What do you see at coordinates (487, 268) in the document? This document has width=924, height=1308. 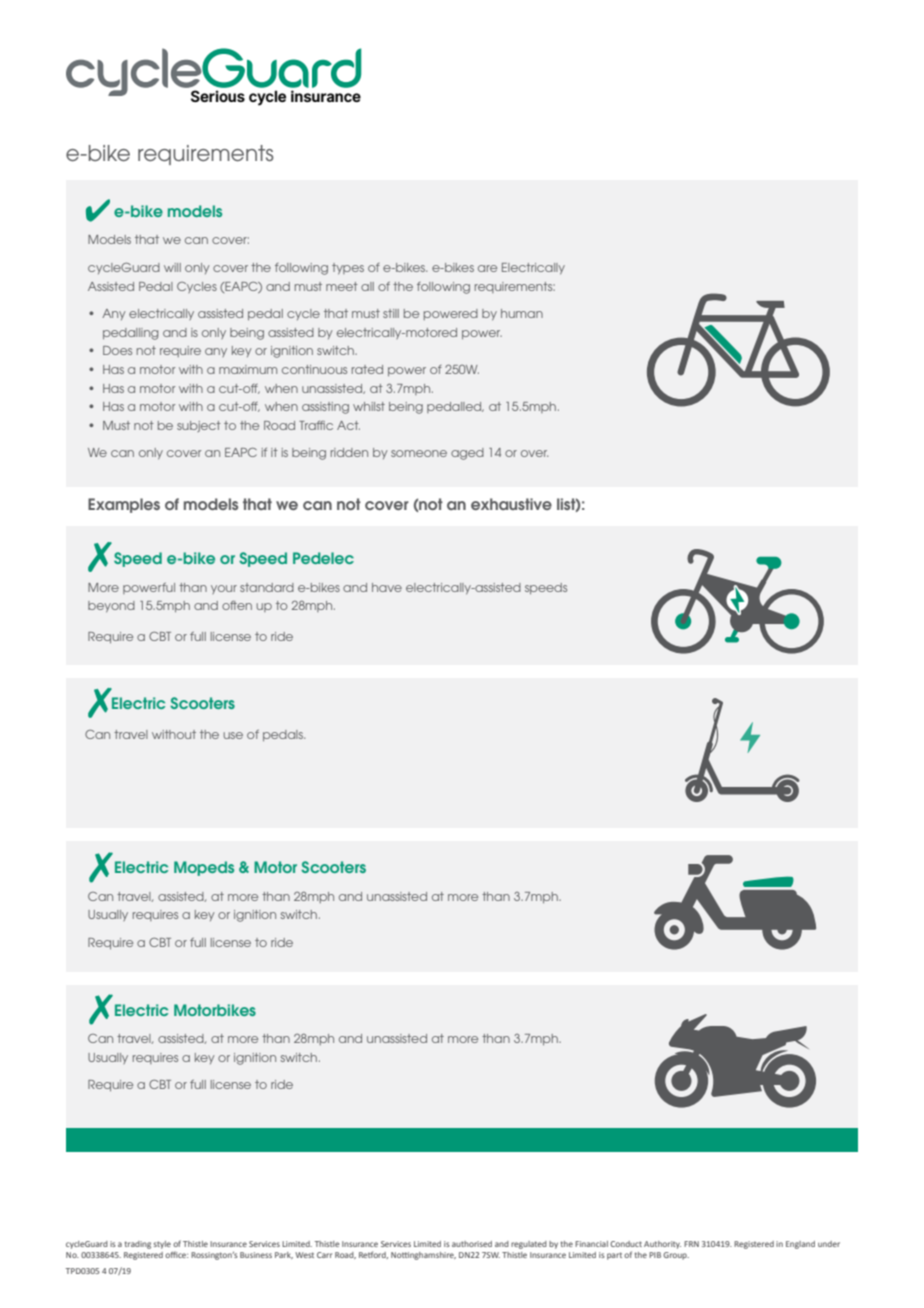 I see `are` at bounding box center [487, 268].
